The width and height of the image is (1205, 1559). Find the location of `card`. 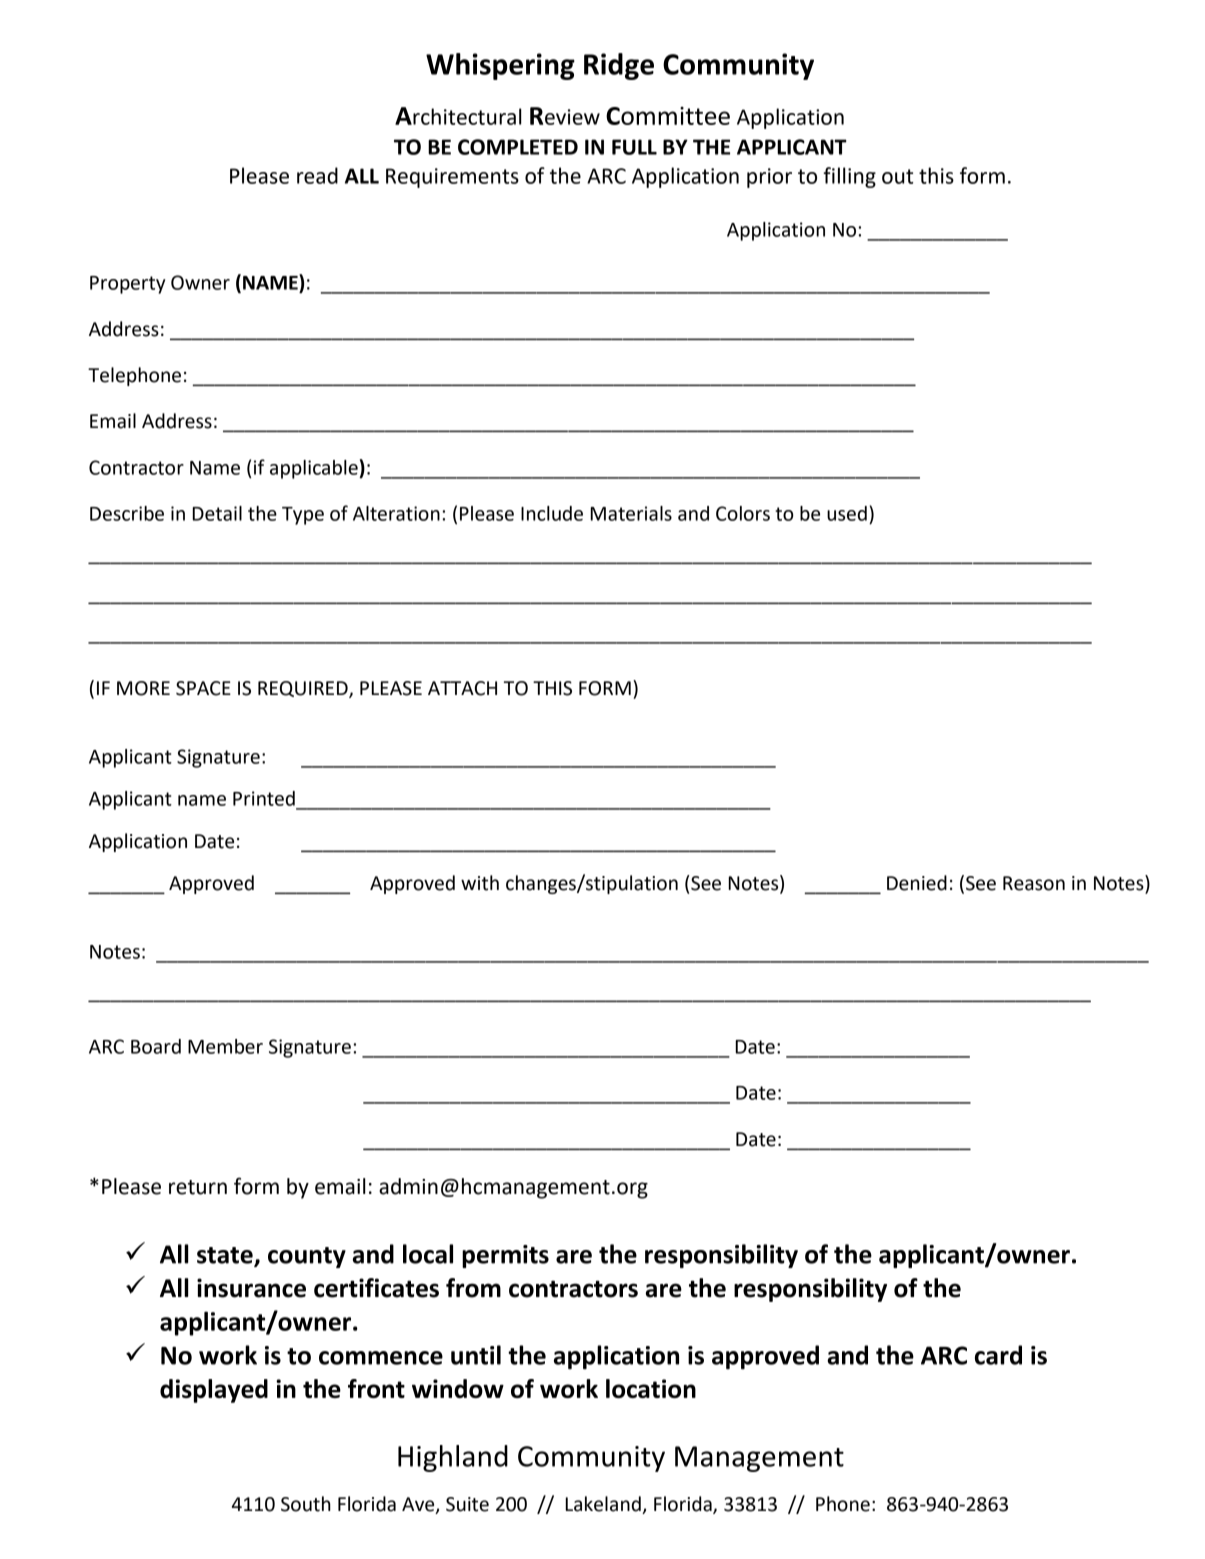

card is located at coordinates (998, 1355).
